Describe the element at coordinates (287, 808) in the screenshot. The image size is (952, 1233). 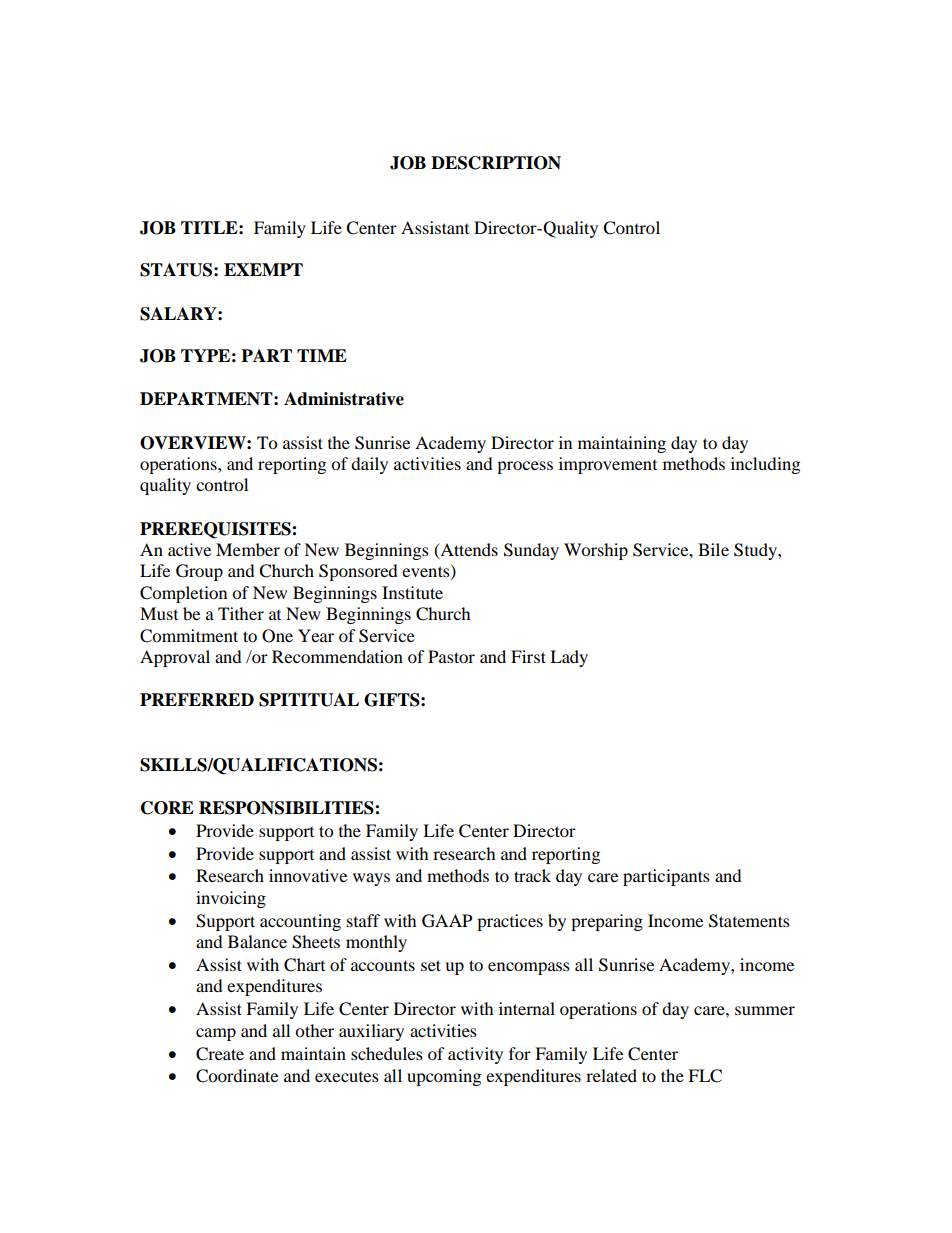
I see `RESPONSIBILITIES` at that location.
